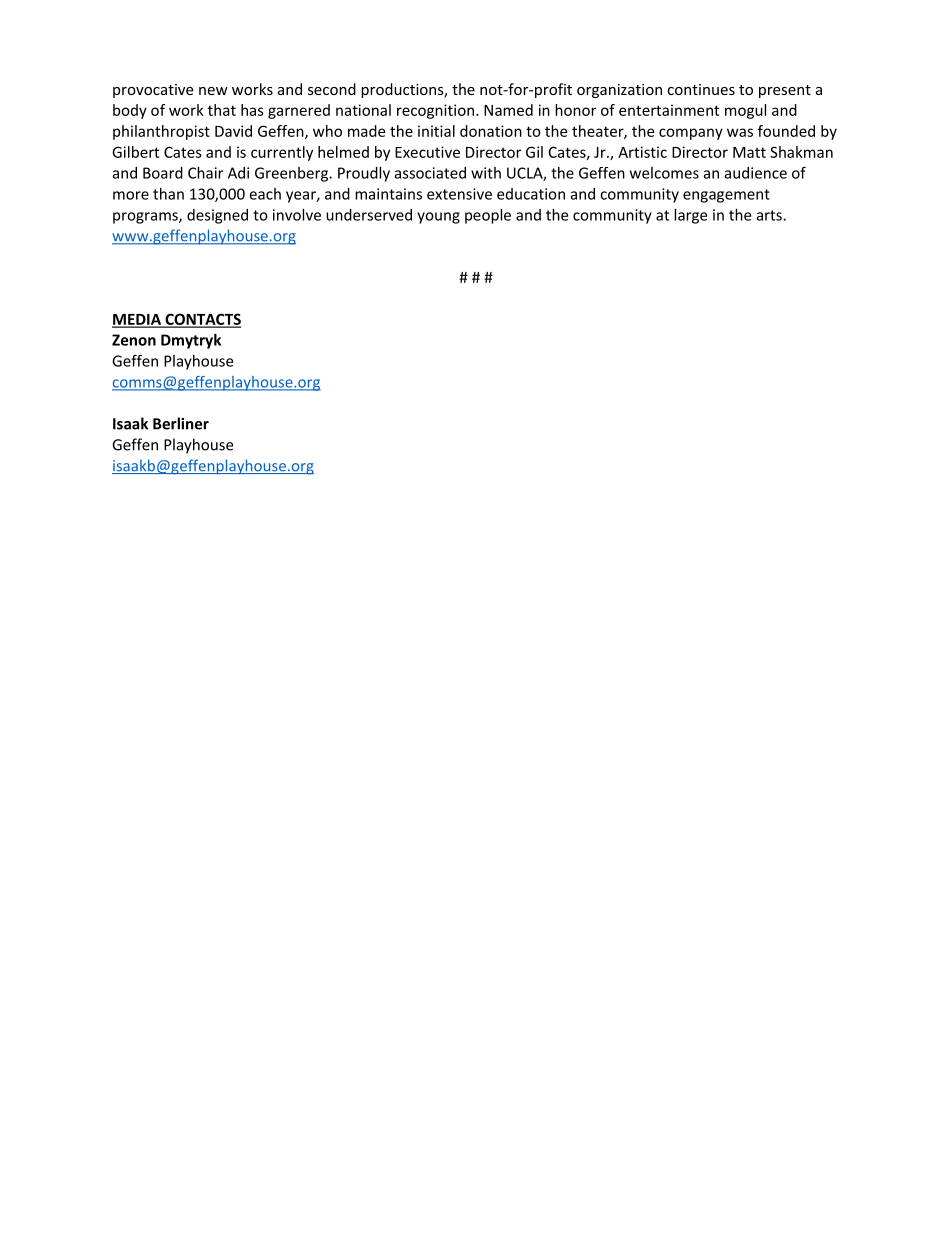  What do you see at coordinates (202, 320) in the screenshot?
I see `CONTACTS` at bounding box center [202, 320].
